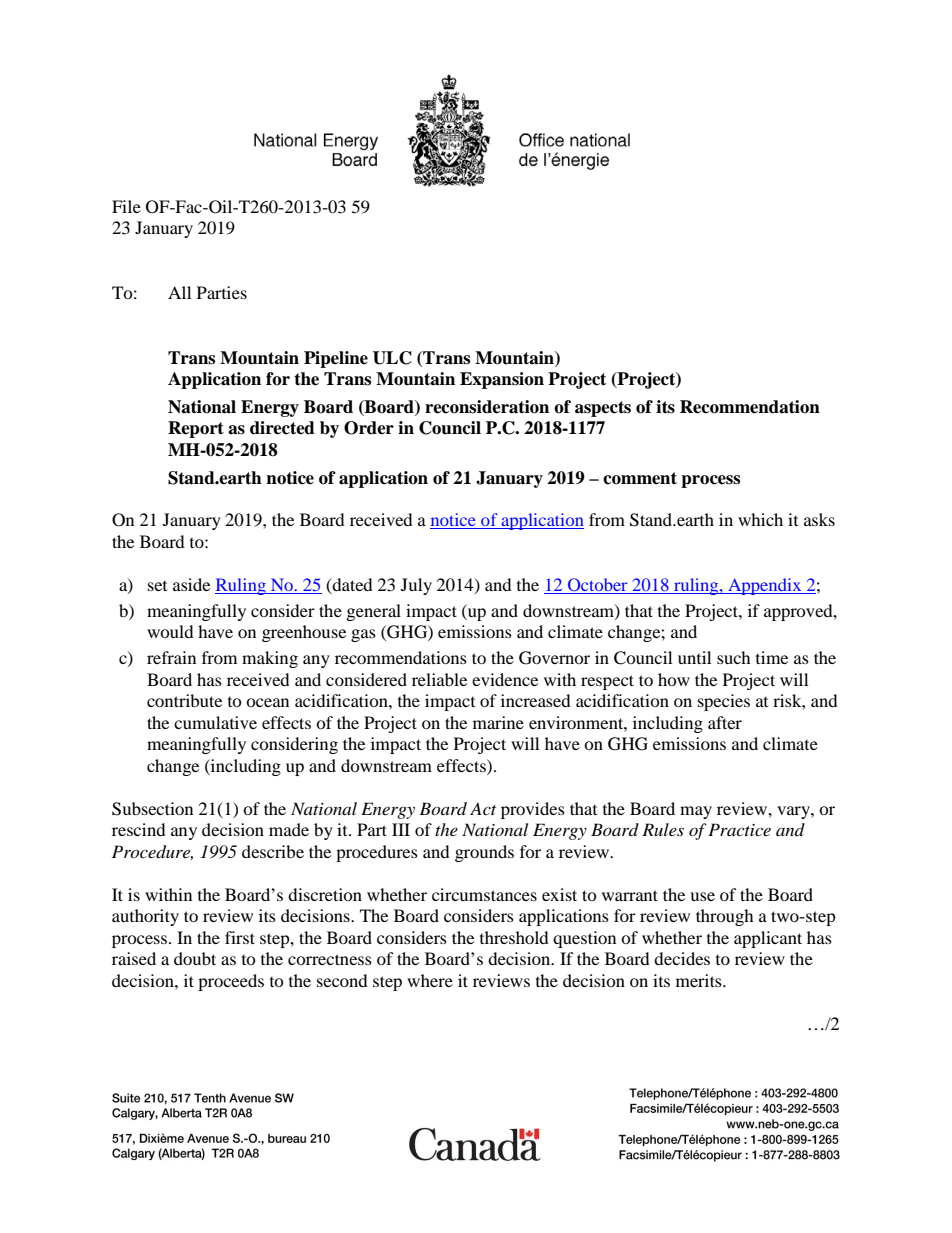 The image size is (952, 1233). Describe the element at coordinates (126, 206) in the image. I see `File` at that location.
